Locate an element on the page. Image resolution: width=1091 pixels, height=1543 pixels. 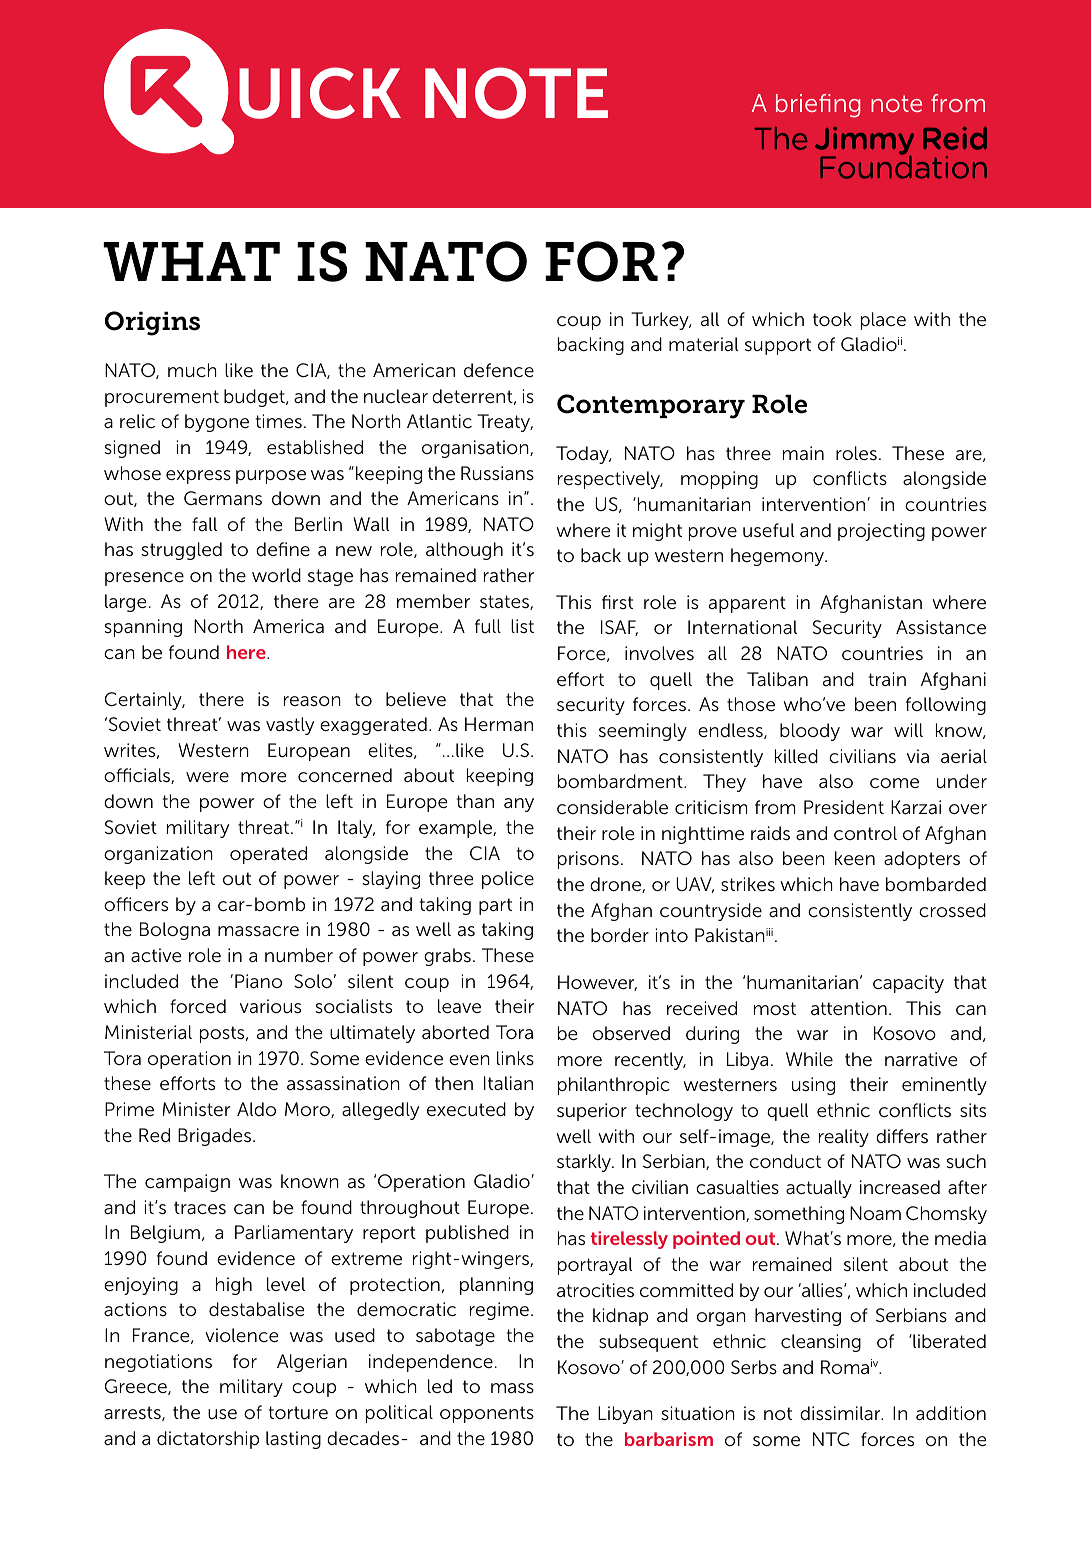
spanning is located at coordinates (143, 628).
